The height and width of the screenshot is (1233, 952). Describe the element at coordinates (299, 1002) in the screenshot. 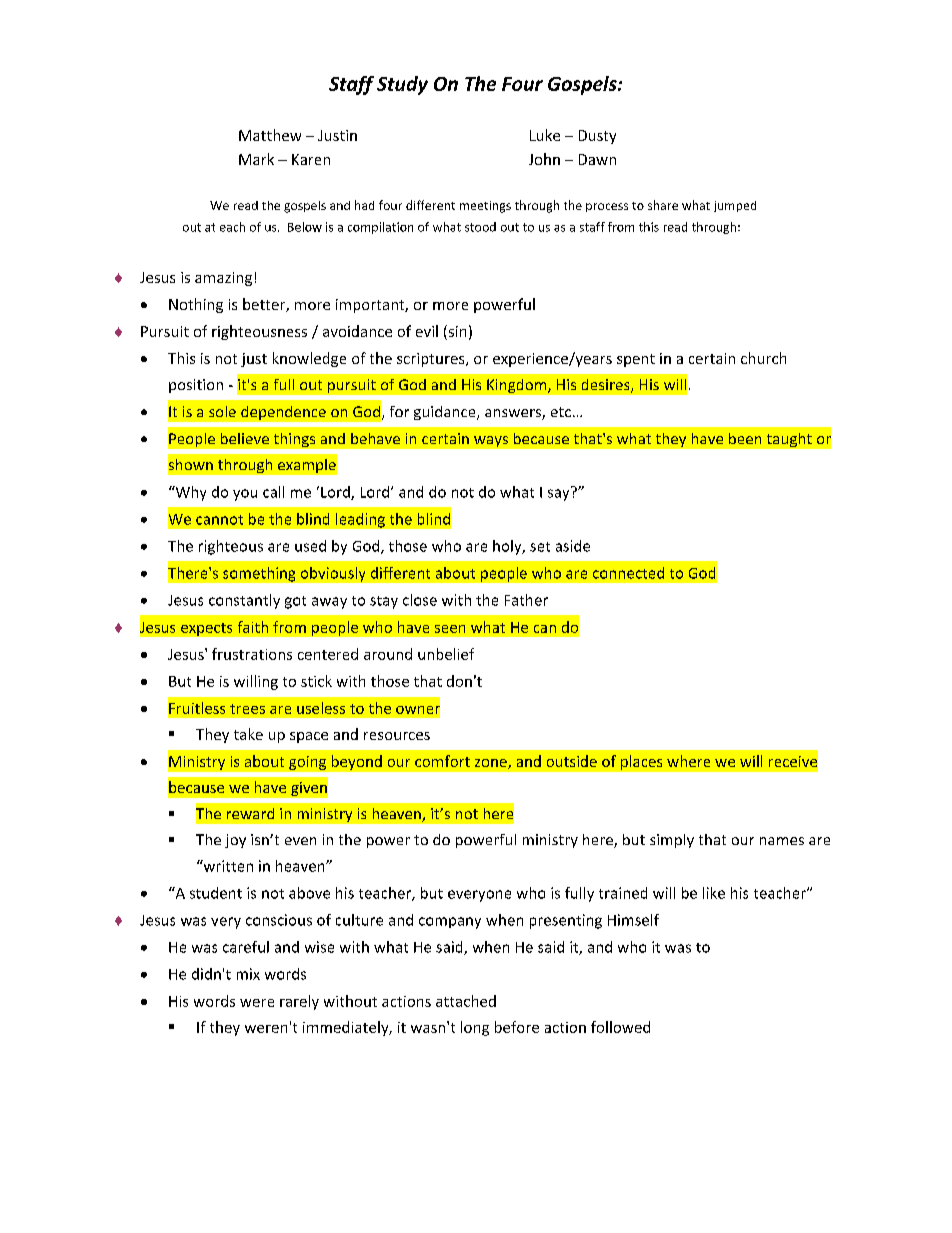

I see `rarely` at that location.
